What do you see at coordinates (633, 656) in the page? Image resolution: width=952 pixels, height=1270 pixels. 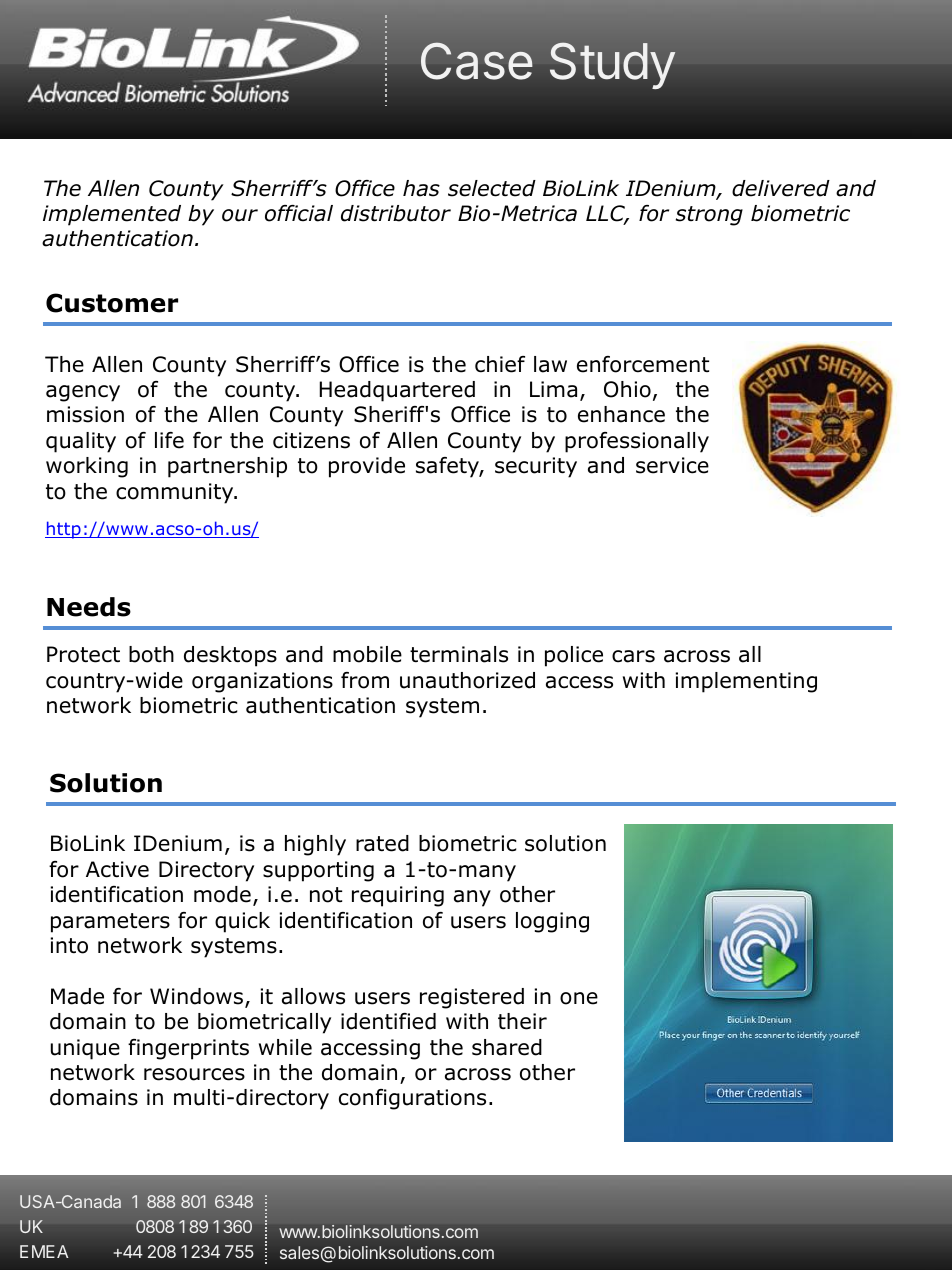 I see `cars` at bounding box center [633, 656].
